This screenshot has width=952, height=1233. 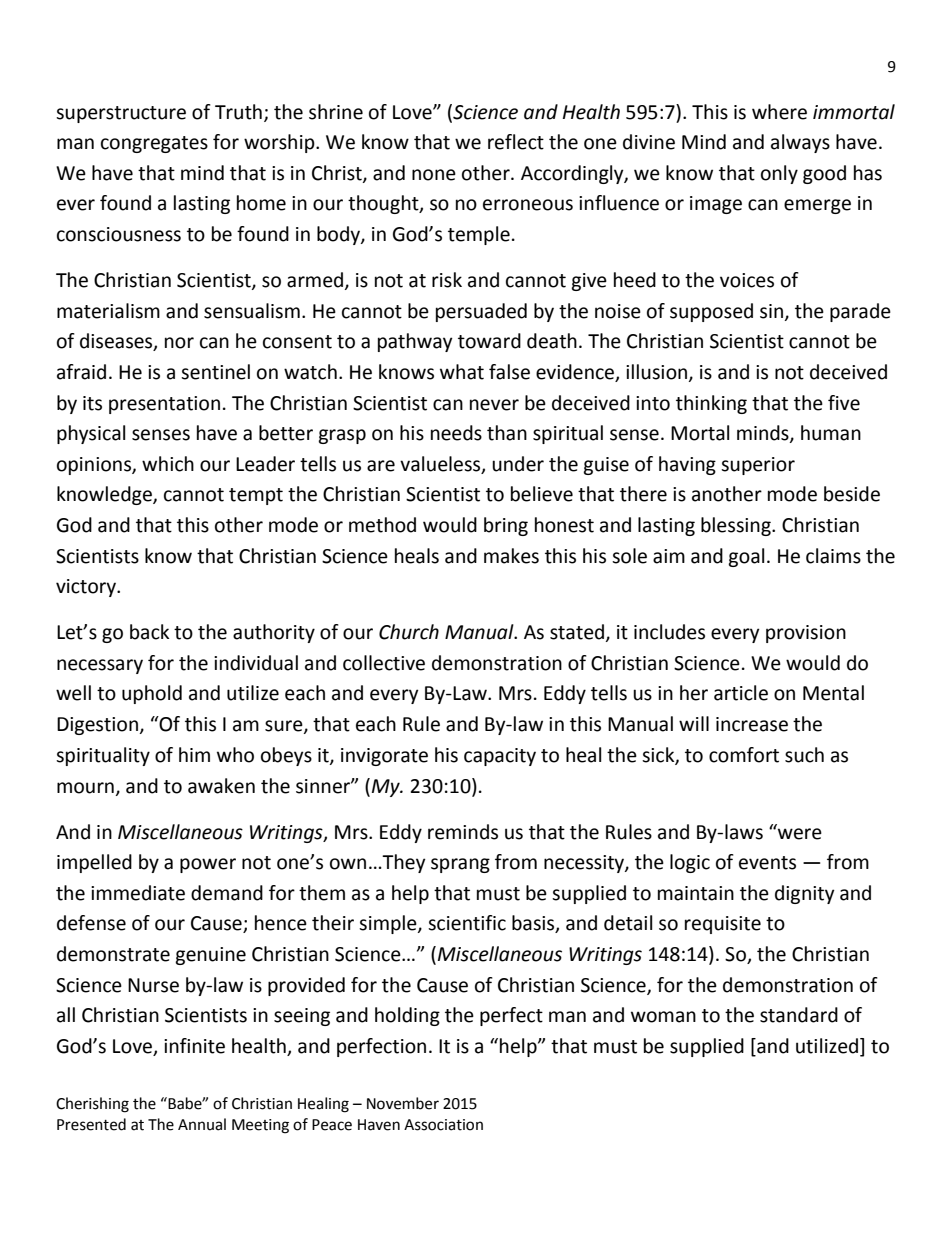 I want to click on thinking, so click(x=711, y=404).
